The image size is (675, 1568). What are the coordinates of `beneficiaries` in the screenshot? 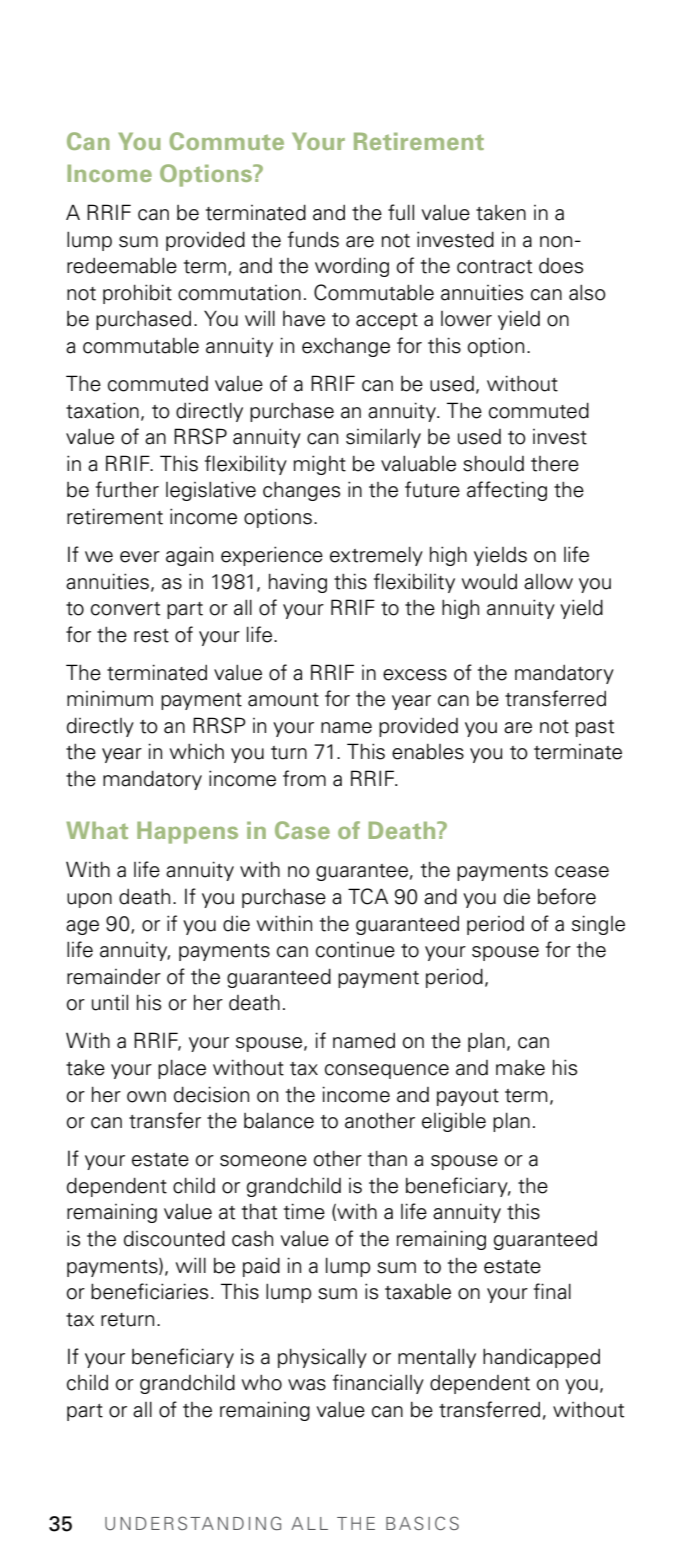 It's located at (149, 1291).
